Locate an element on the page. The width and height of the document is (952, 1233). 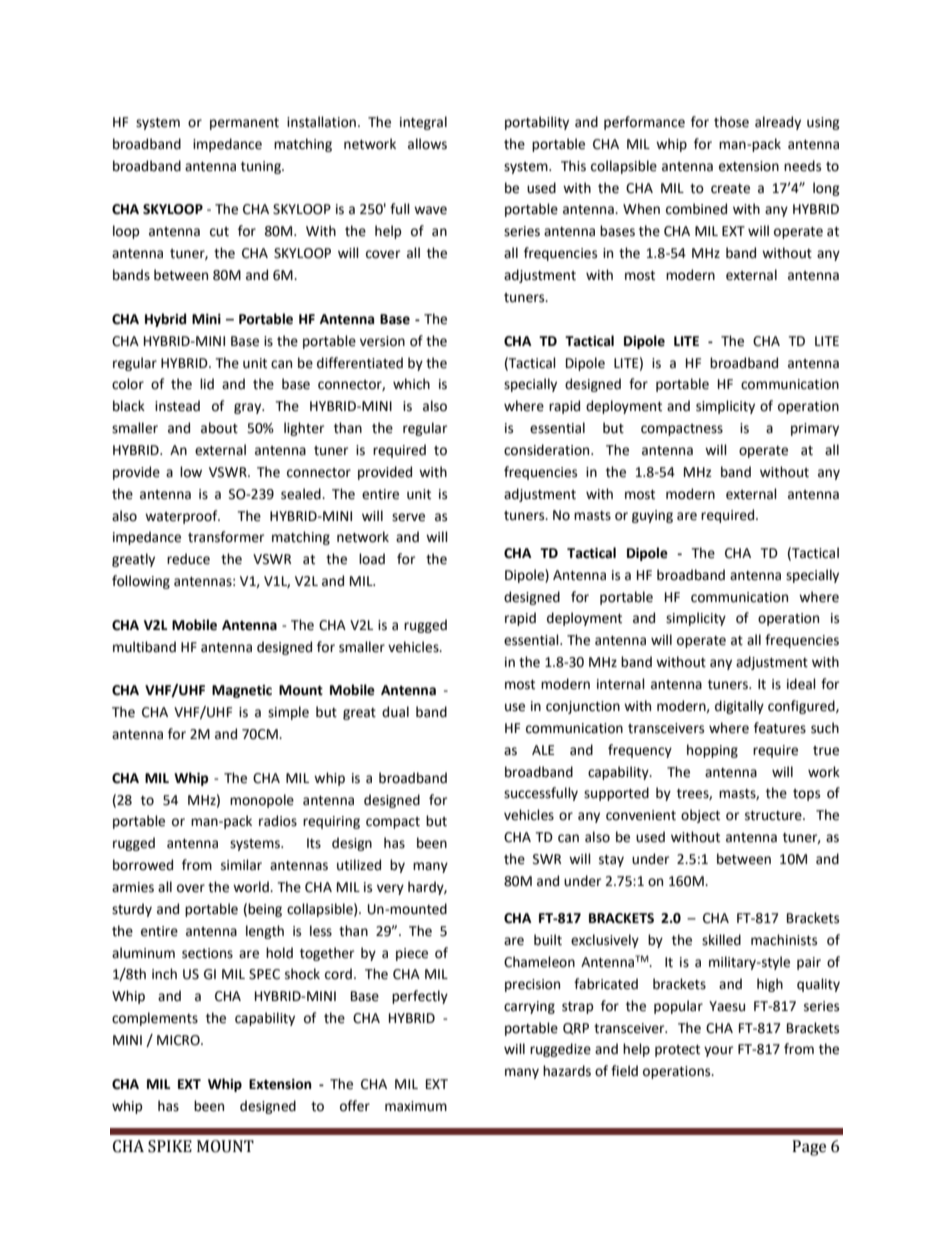
ideal is located at coordinates (801, 684).
